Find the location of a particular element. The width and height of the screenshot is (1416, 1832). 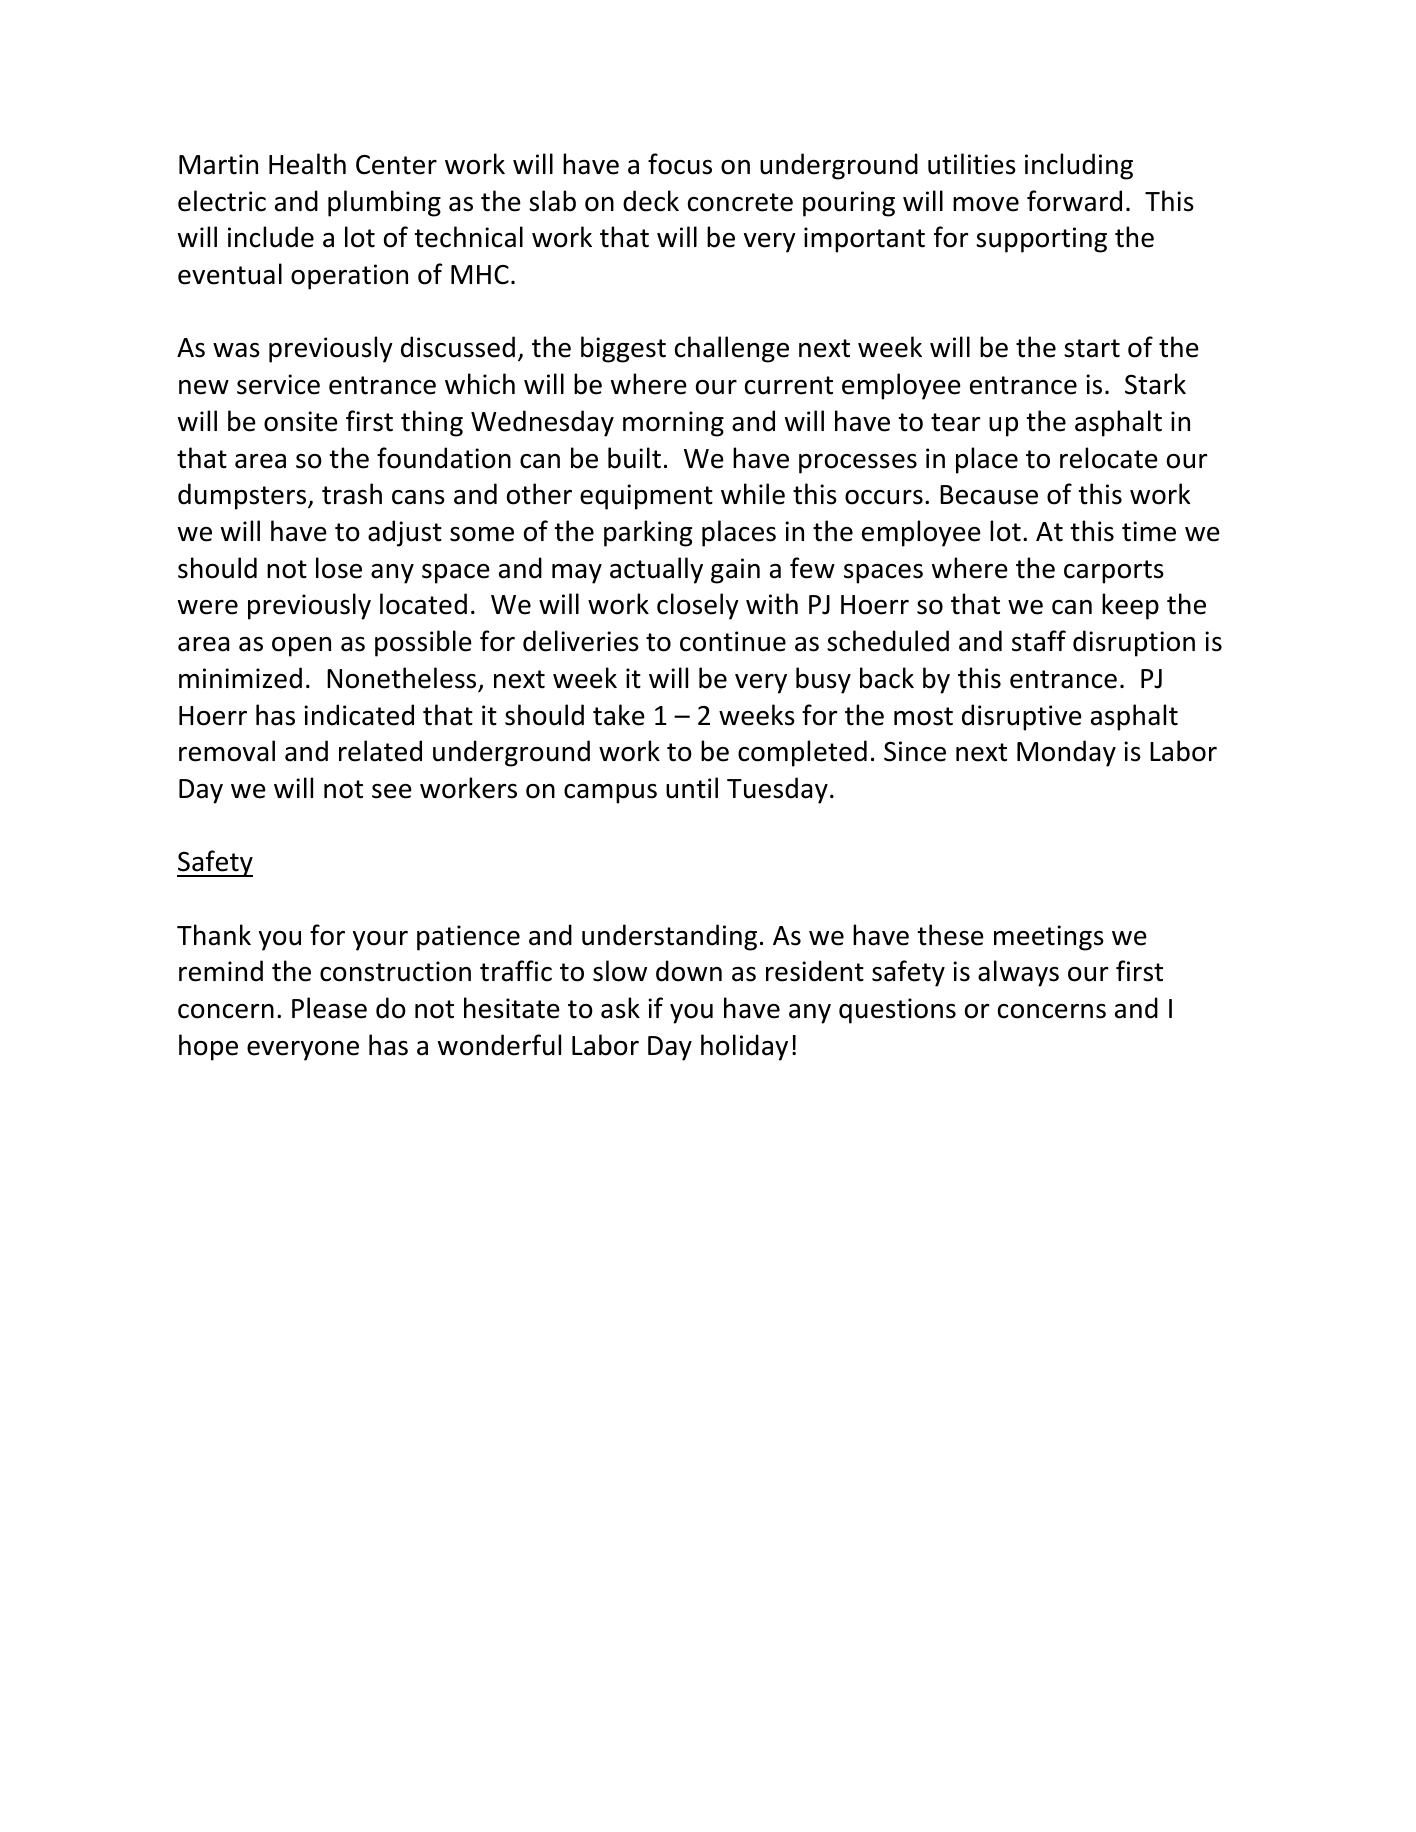

Please is located at coordinates (329, 1008).
